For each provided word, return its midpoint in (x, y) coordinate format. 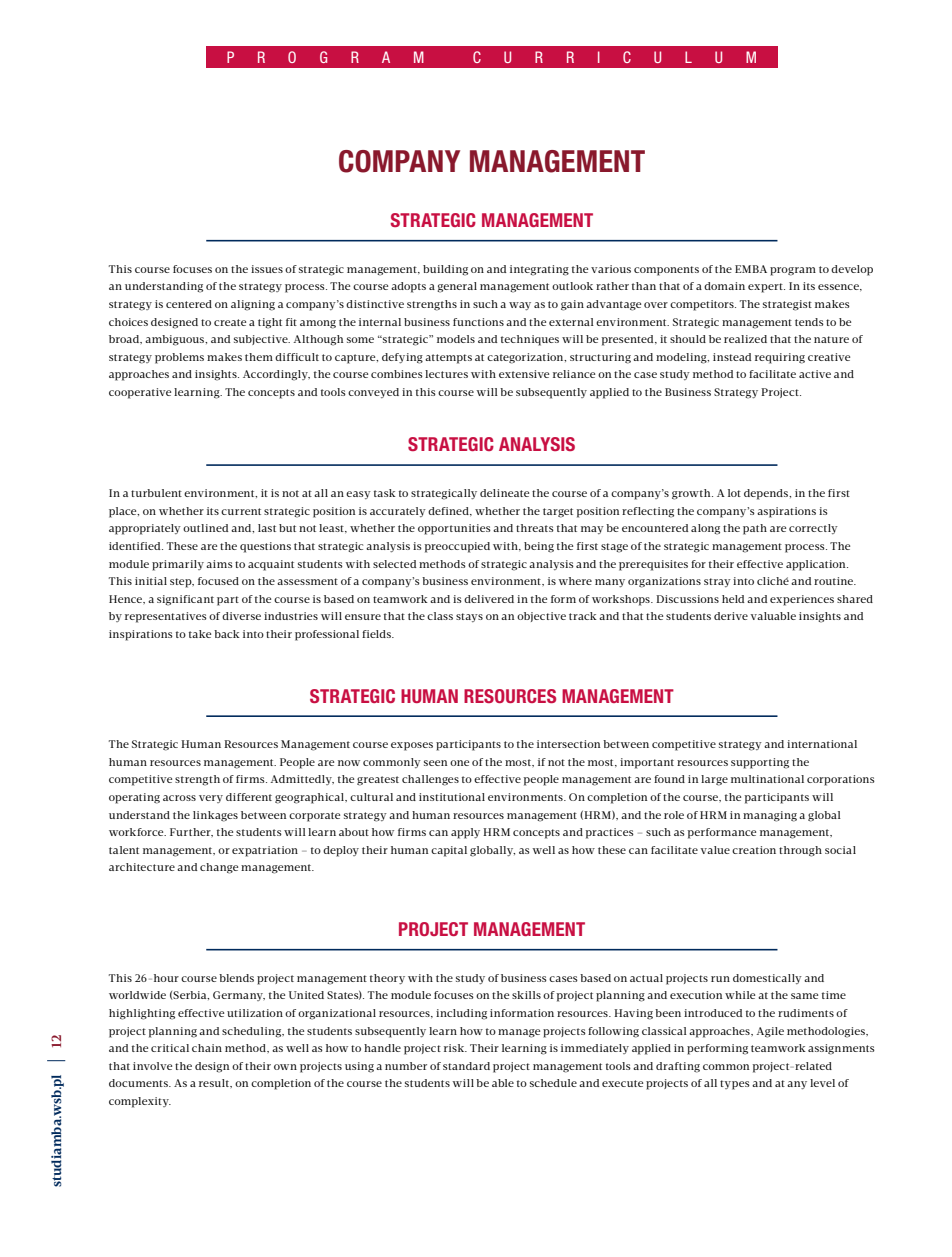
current (241, 511)
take (200, 634)
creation (754, 850)
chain (207, 1048)
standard (466, 1066)
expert (766, 288)
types (735, 1085)
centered (189, 304)
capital (449, 851)
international (822, 744)
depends (767, 494)
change (219, 868)
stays (469, 617)
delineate (504, 493)
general (457, 287)
